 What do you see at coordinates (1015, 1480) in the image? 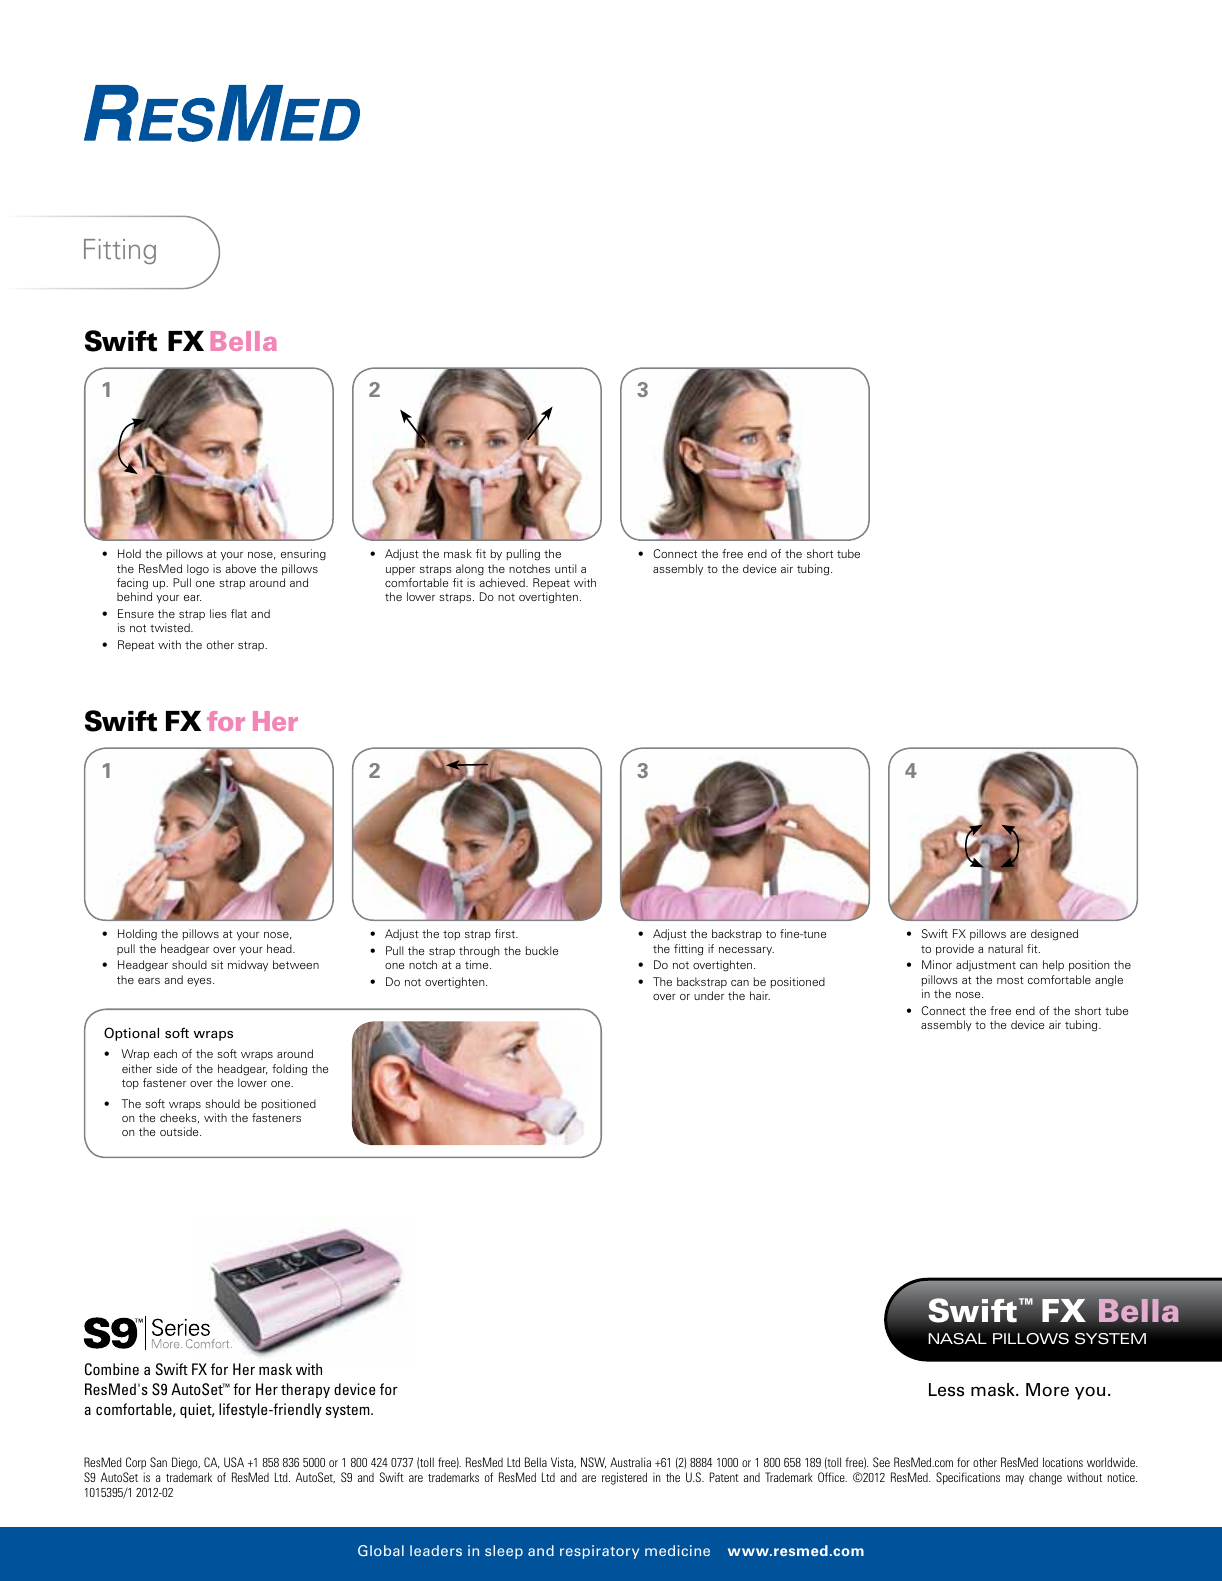
I see `may` at bounding box center [1015, 1480].
